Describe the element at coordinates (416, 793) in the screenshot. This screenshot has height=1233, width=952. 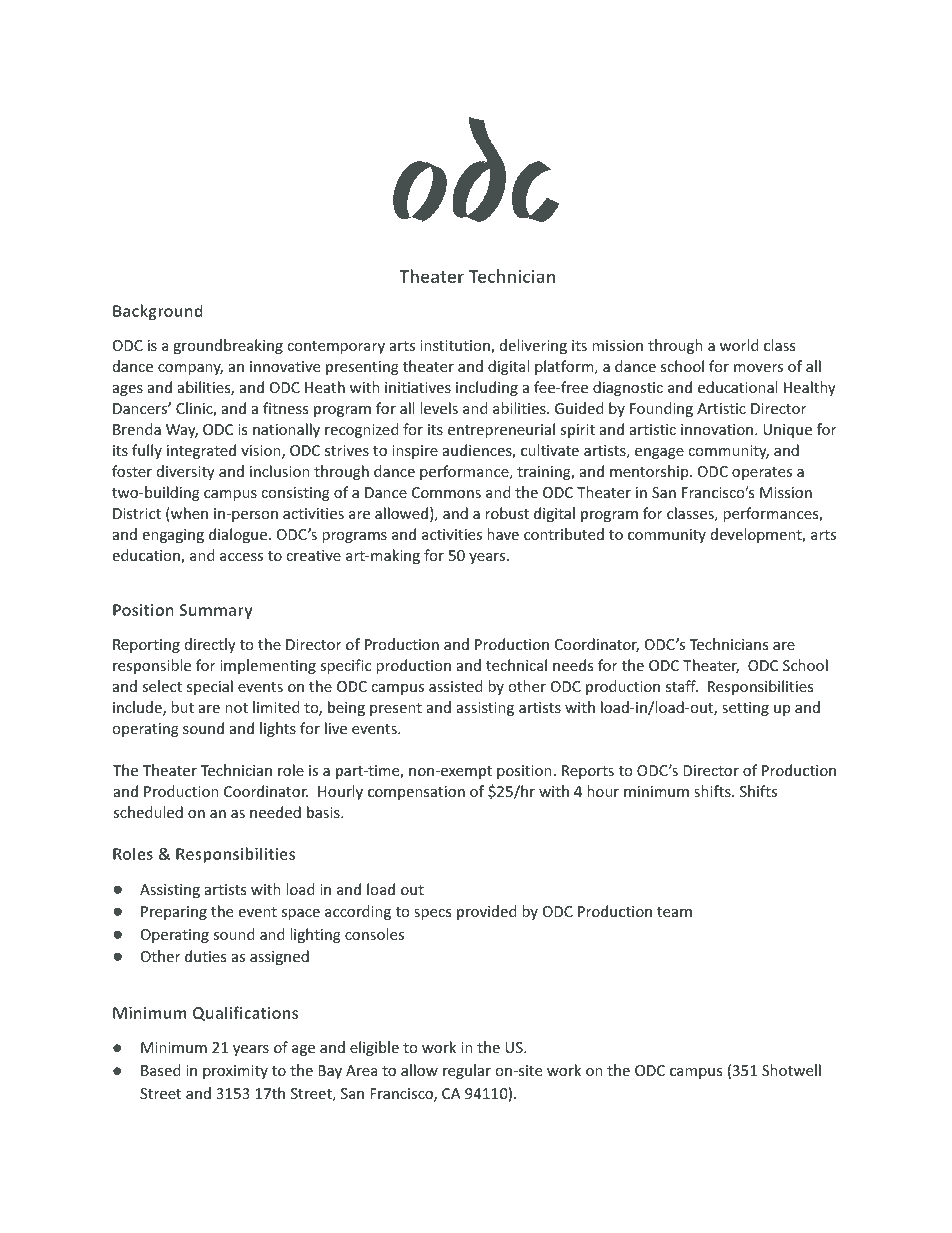
I see `compensation` at that location.
